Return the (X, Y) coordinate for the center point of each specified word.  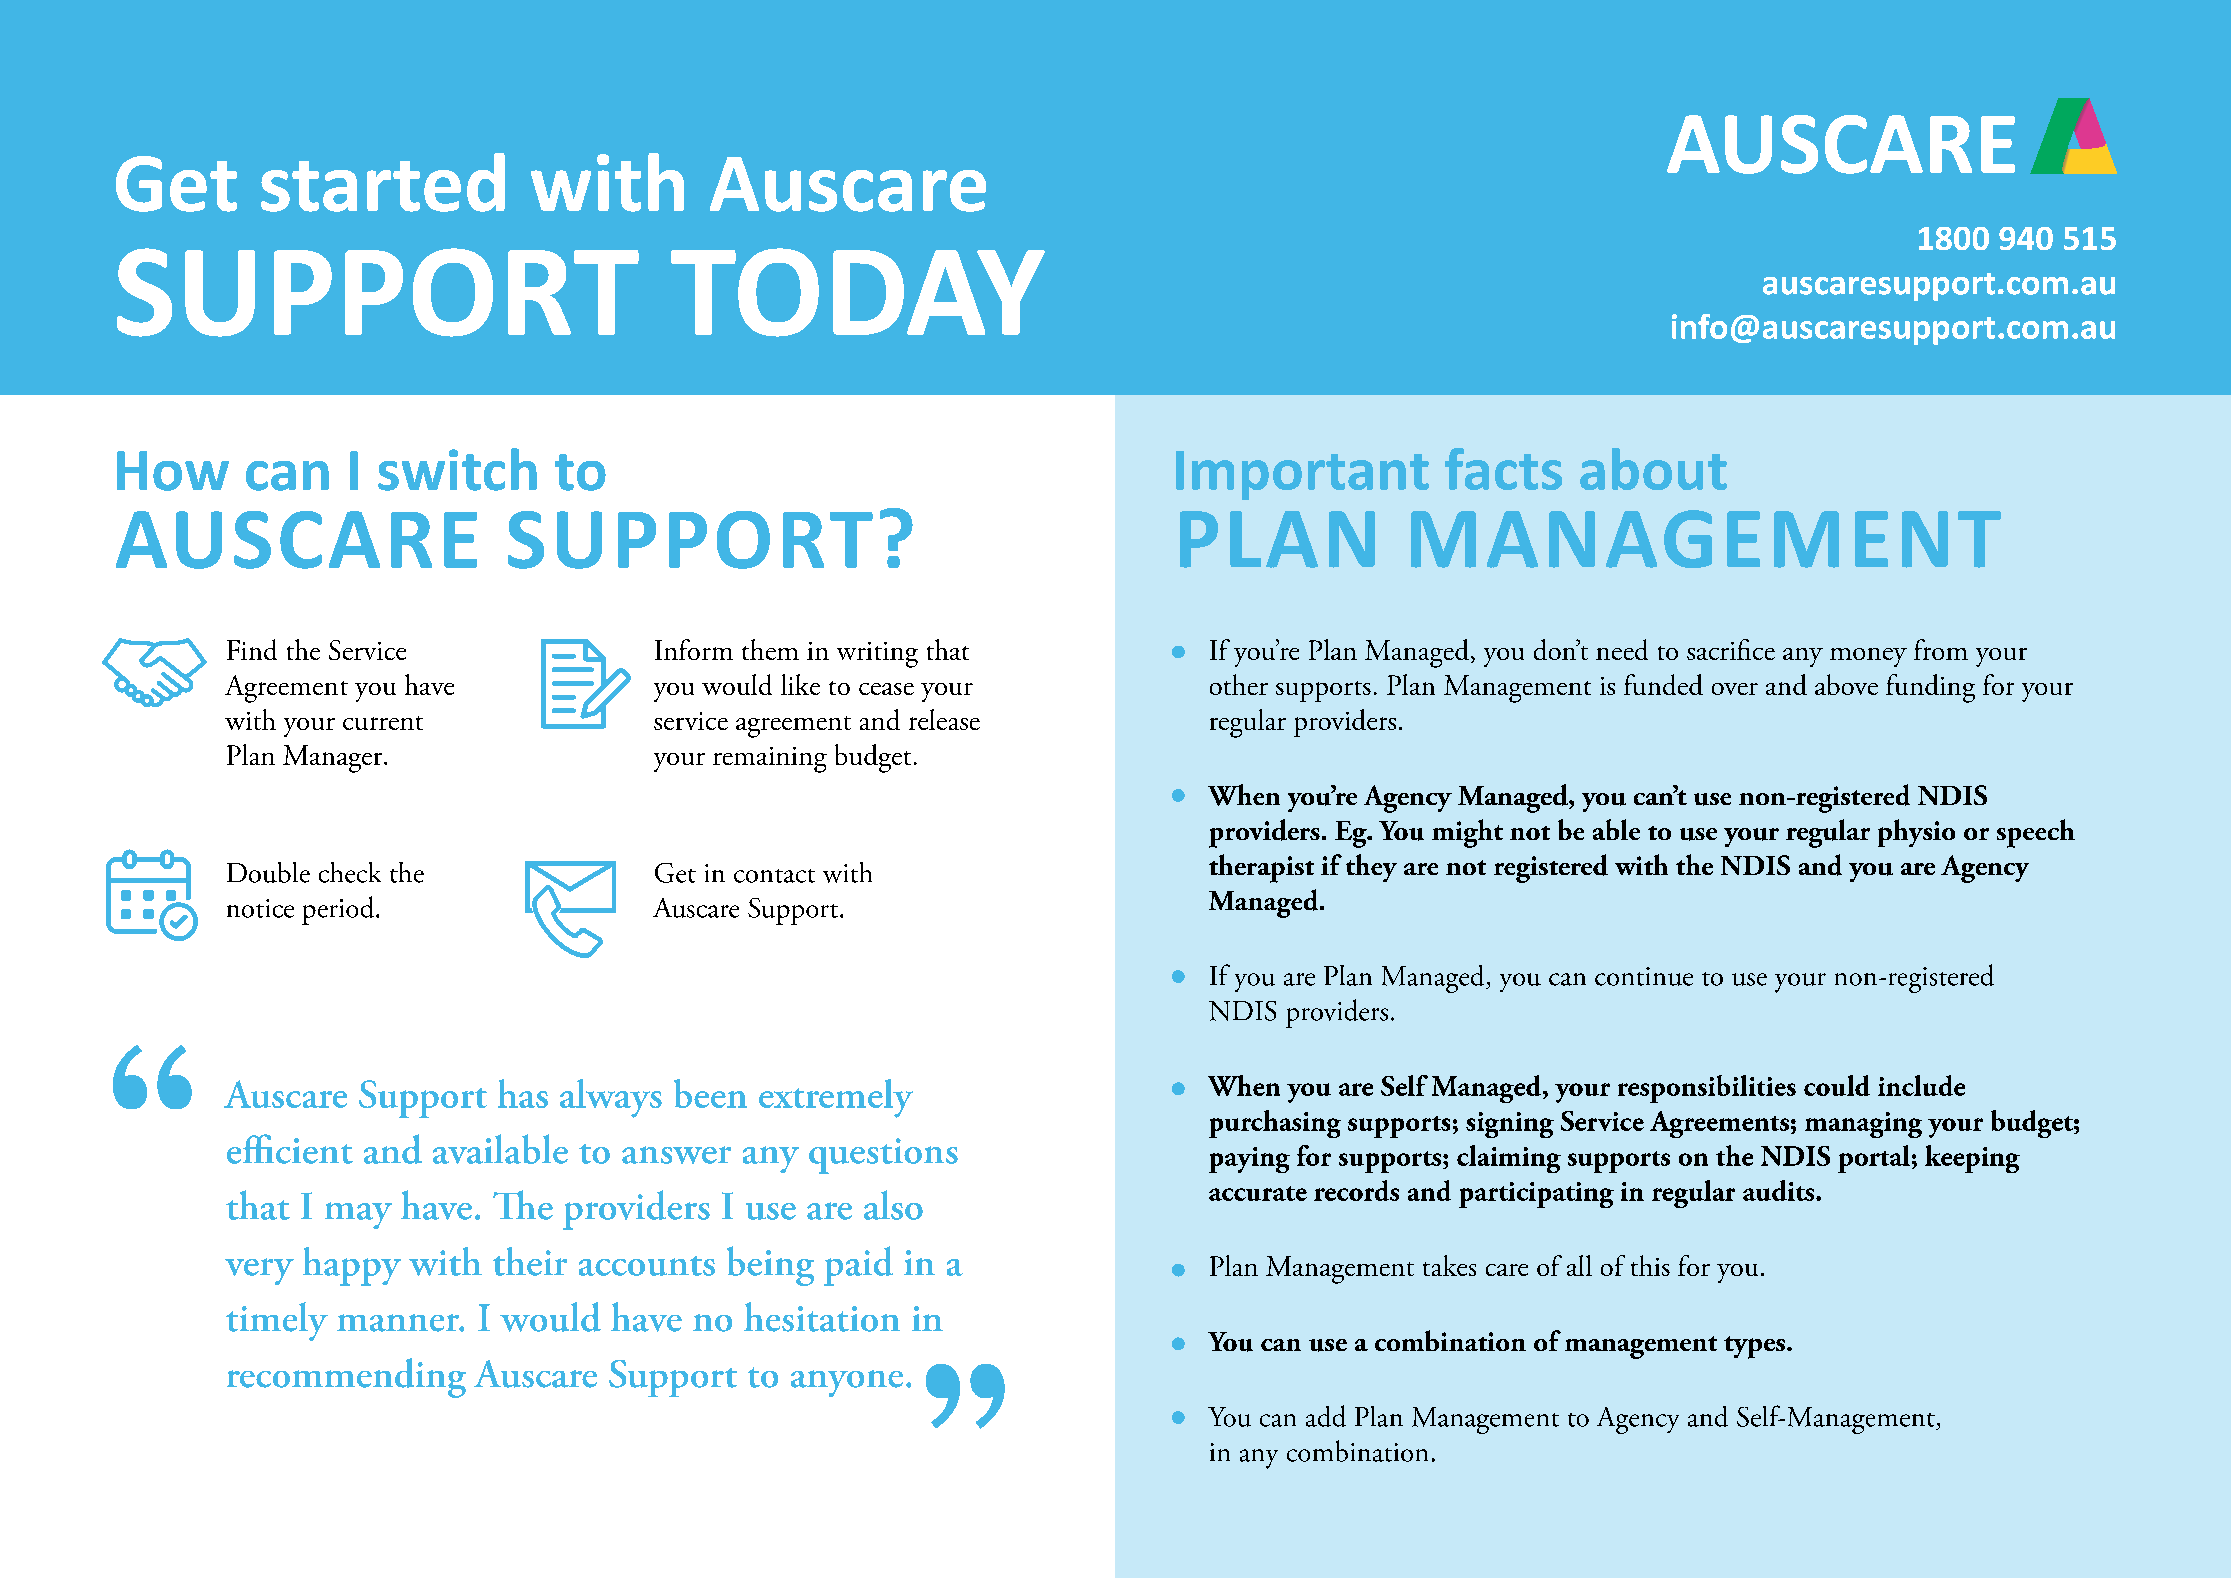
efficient (290, 1149)
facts (1503, 469)
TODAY (858, 292)
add (1326, 1416)
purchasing (1275, 1124)
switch (457, 469)
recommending (346, 1378)
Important (1302, 475)
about (1653, 469)
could (1837, 1085)
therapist (1261, 868)
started (383, 182)
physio (1916, 833)
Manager (334, 759)
